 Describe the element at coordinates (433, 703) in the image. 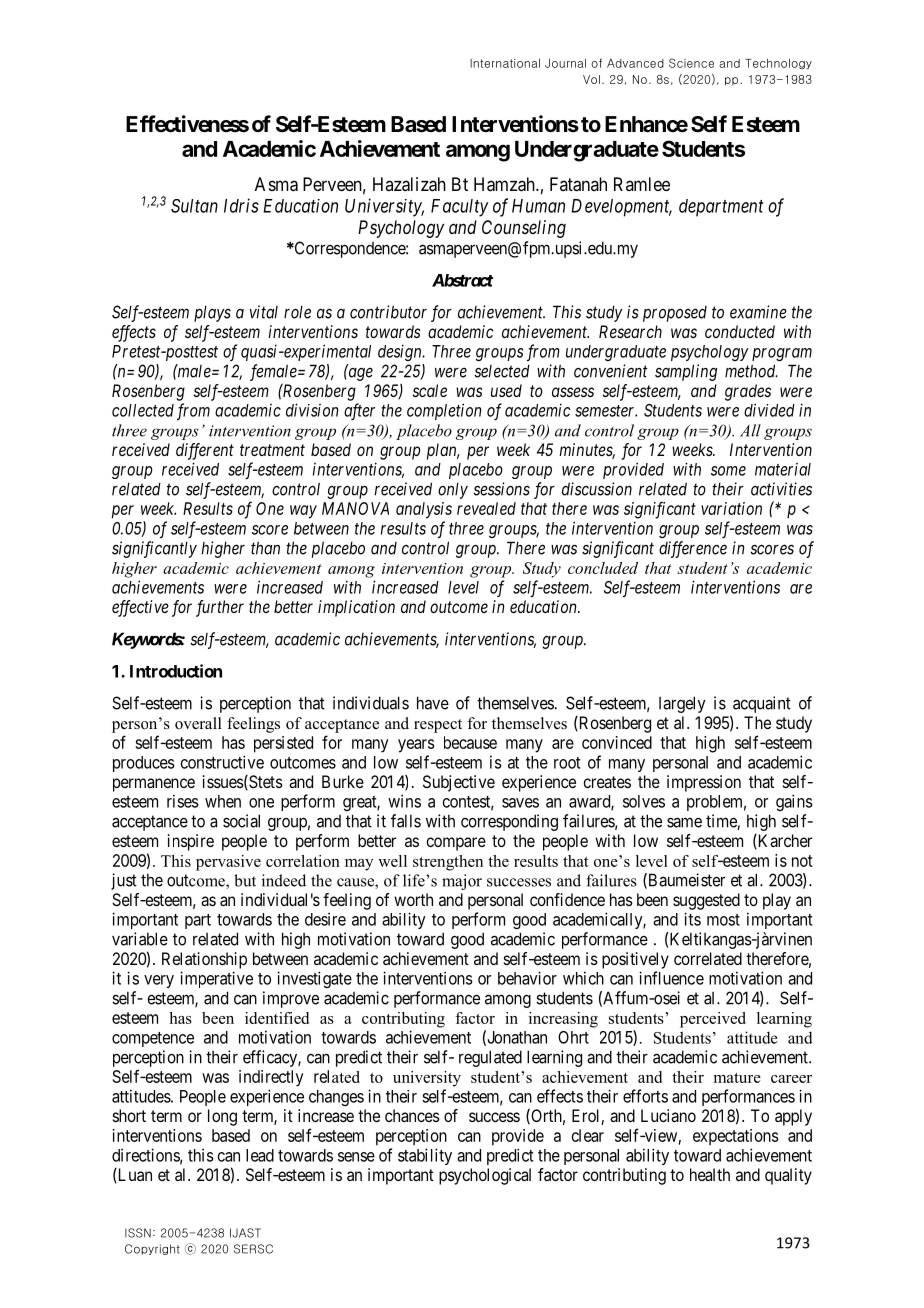

I see `have` at that location.
